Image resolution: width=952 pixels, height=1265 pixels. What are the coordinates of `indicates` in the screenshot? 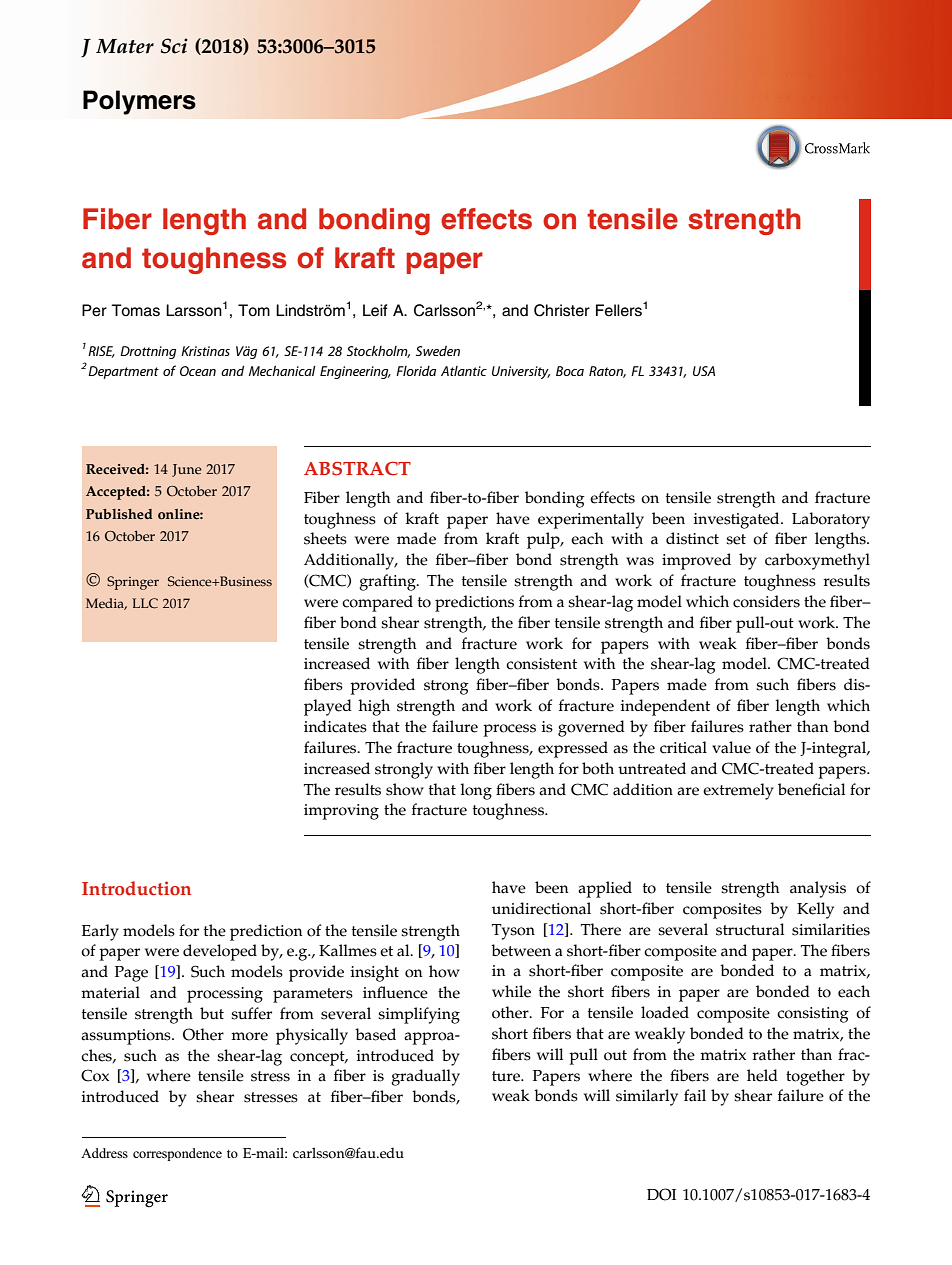 It's located at (335, 726).
